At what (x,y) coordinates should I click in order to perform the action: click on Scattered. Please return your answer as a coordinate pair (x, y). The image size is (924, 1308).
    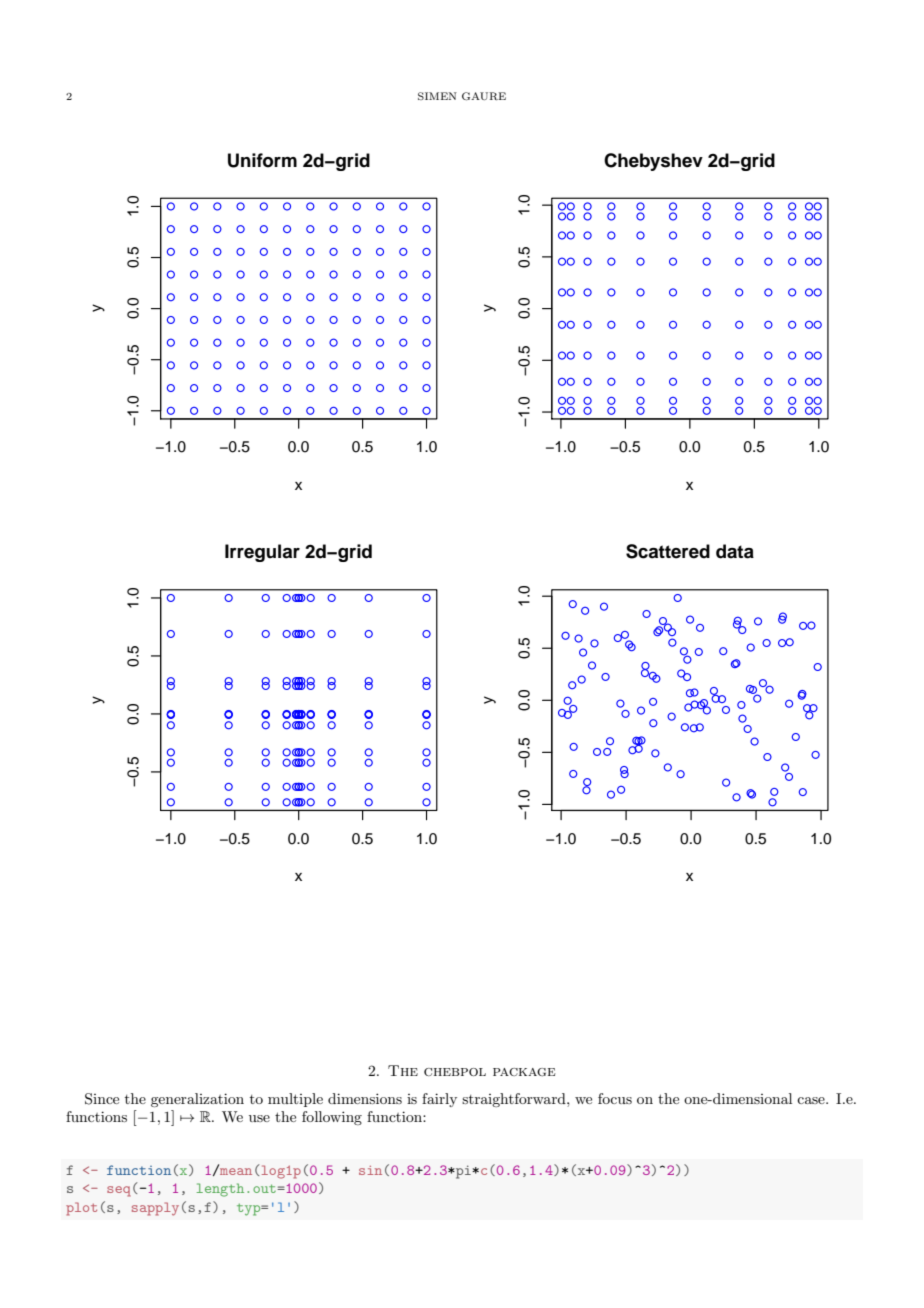
    Looking at the image, I should click on (668, 551).
